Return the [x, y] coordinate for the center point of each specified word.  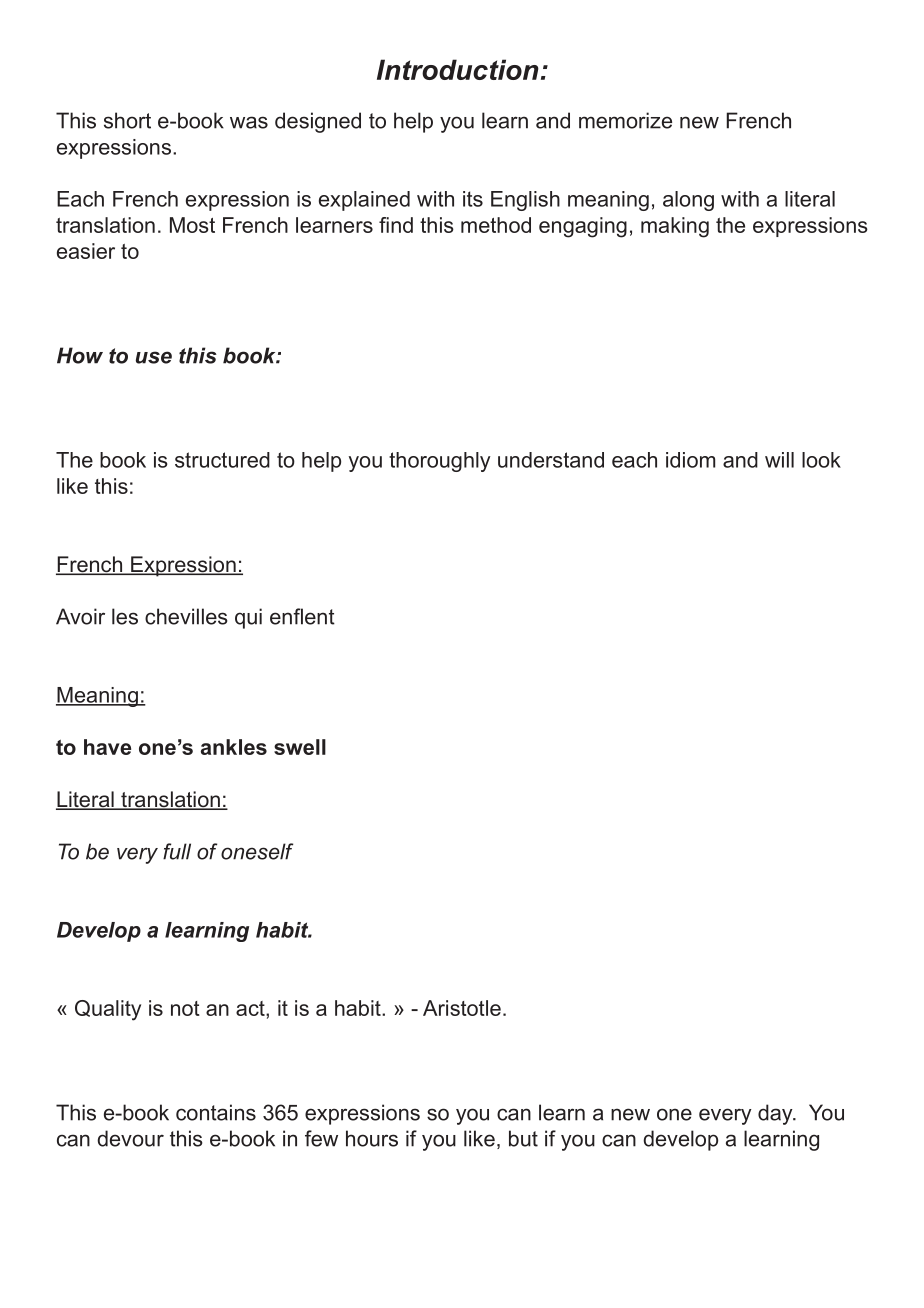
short [127, 120]
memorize [625, 120]
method [496, 225]
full [177, 851]
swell [300, 747]
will [779, 460]
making [675, 227]
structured [222, 460]
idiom [690, 460]
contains [216, 1112]
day [776, 1114]
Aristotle [462, 1008]
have [107, 747]
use [154, 357]
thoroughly [439, 462]
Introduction [458, 69]
